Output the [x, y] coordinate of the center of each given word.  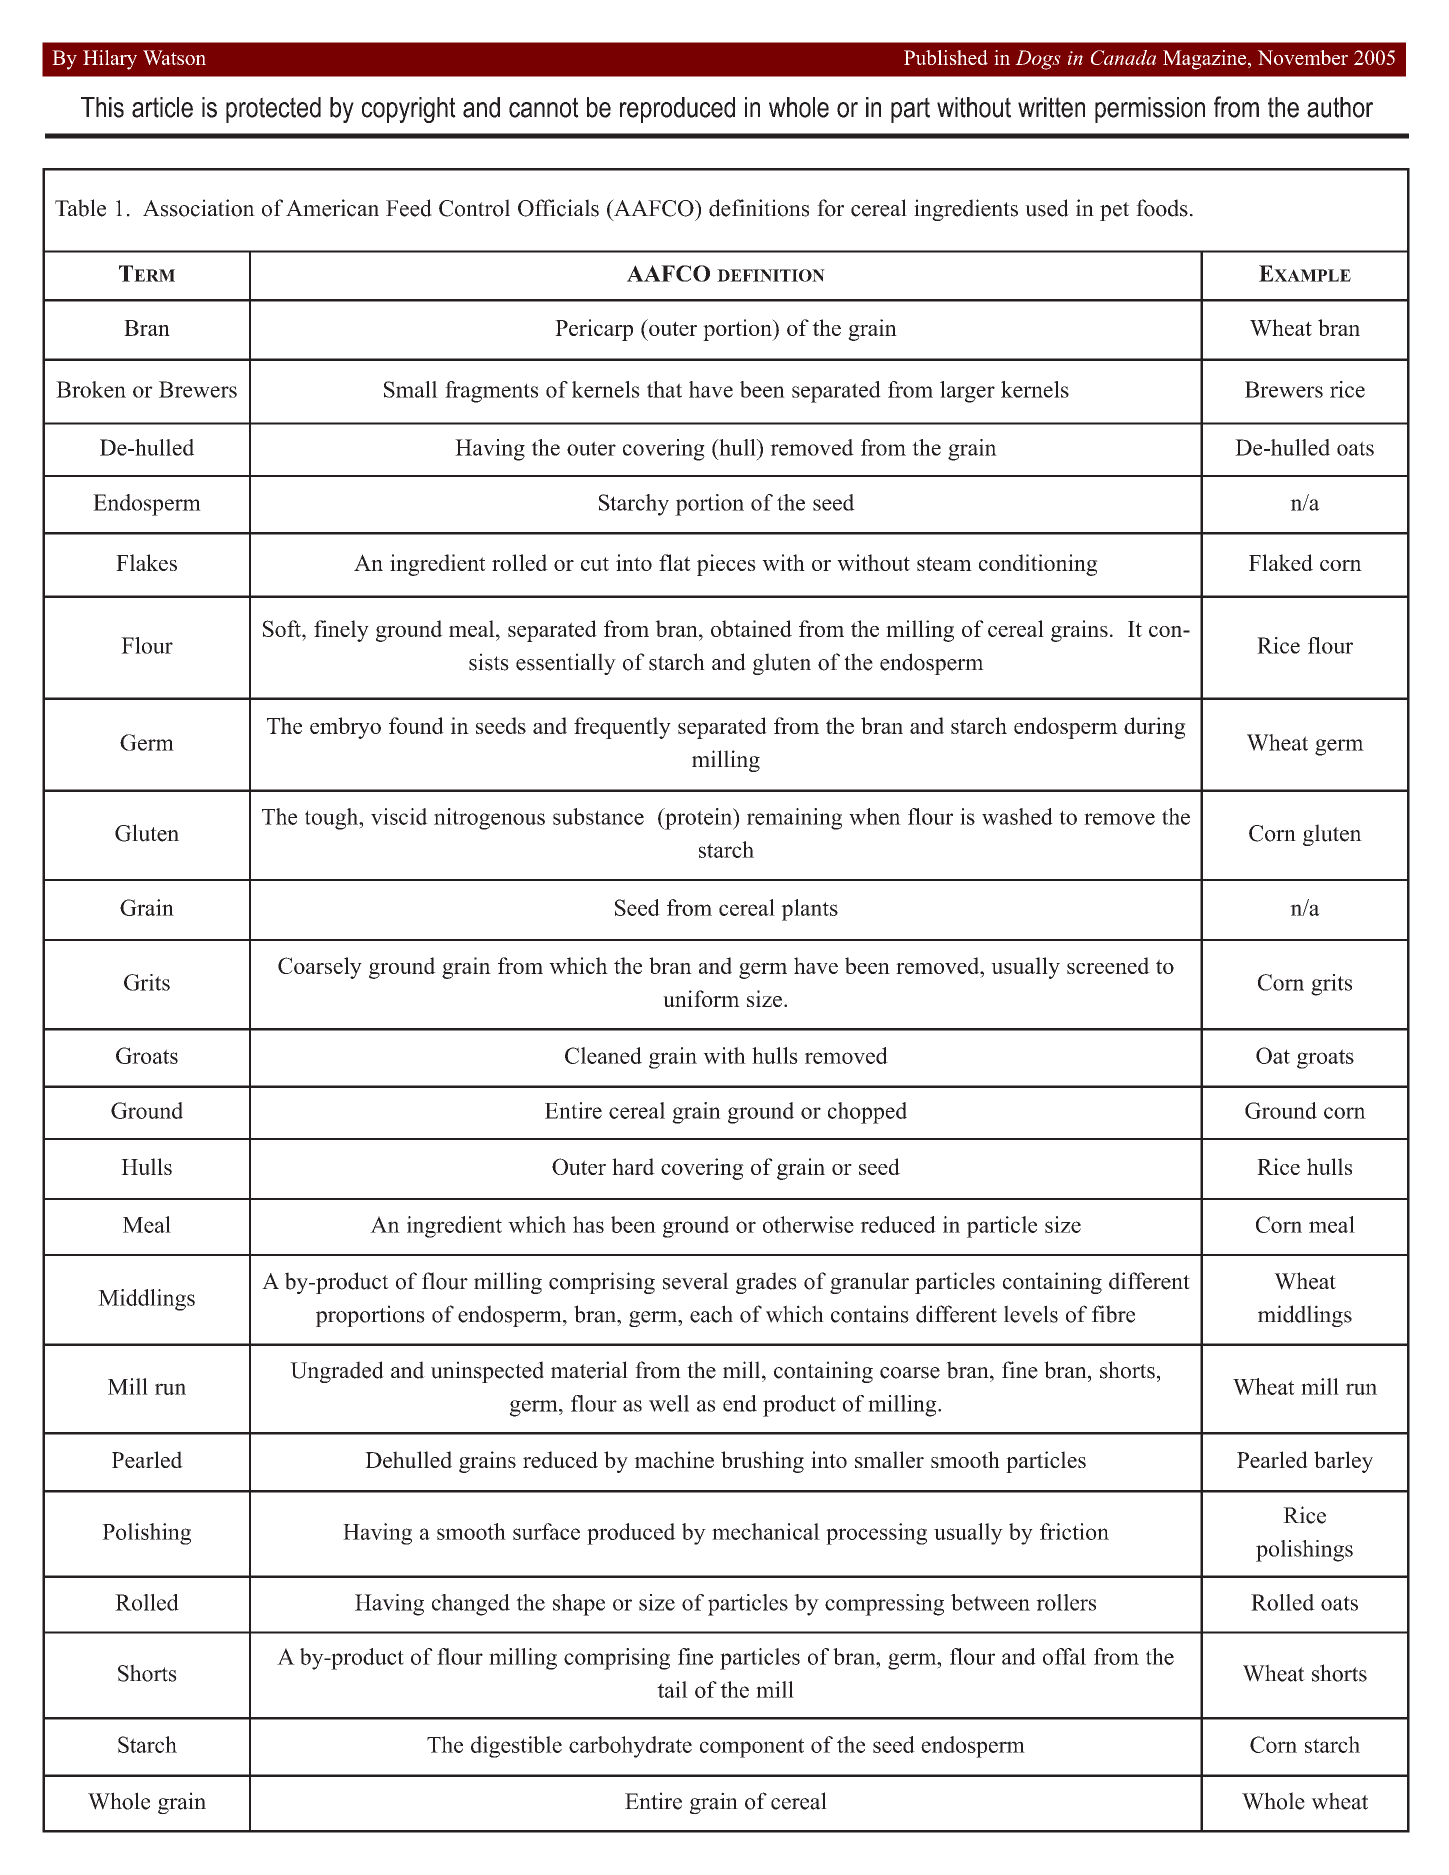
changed [471, 1605]
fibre [1113, 1314]
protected [273, 110]
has [588, 1224]
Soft [283, 628]
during [1155, 728]
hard [633, 1166]
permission [1150, 110]
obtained [751, 628]
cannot [544, 107]
